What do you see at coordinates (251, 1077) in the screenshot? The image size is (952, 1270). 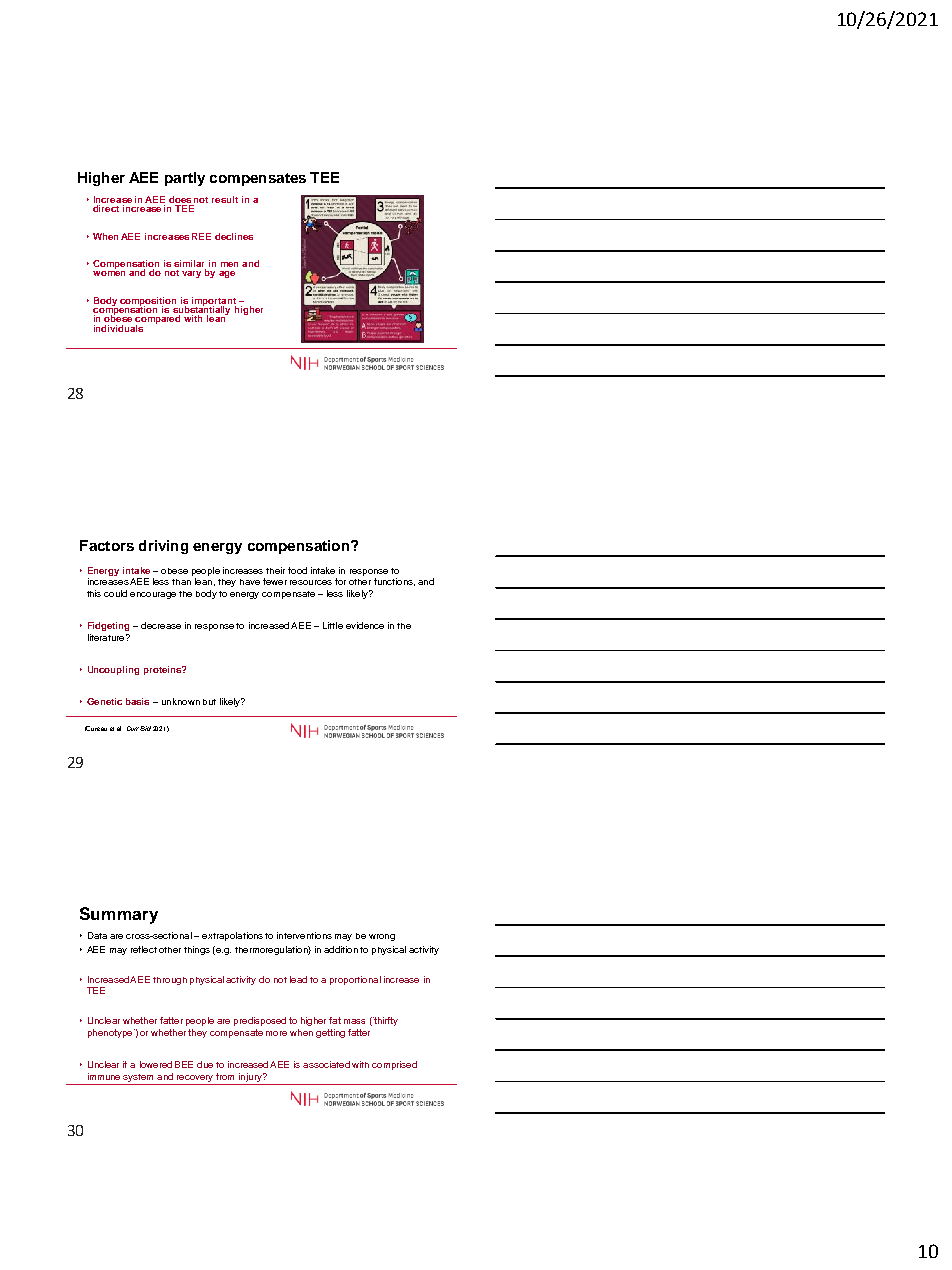 I see `injury` at bounding box center [251, 1077].
